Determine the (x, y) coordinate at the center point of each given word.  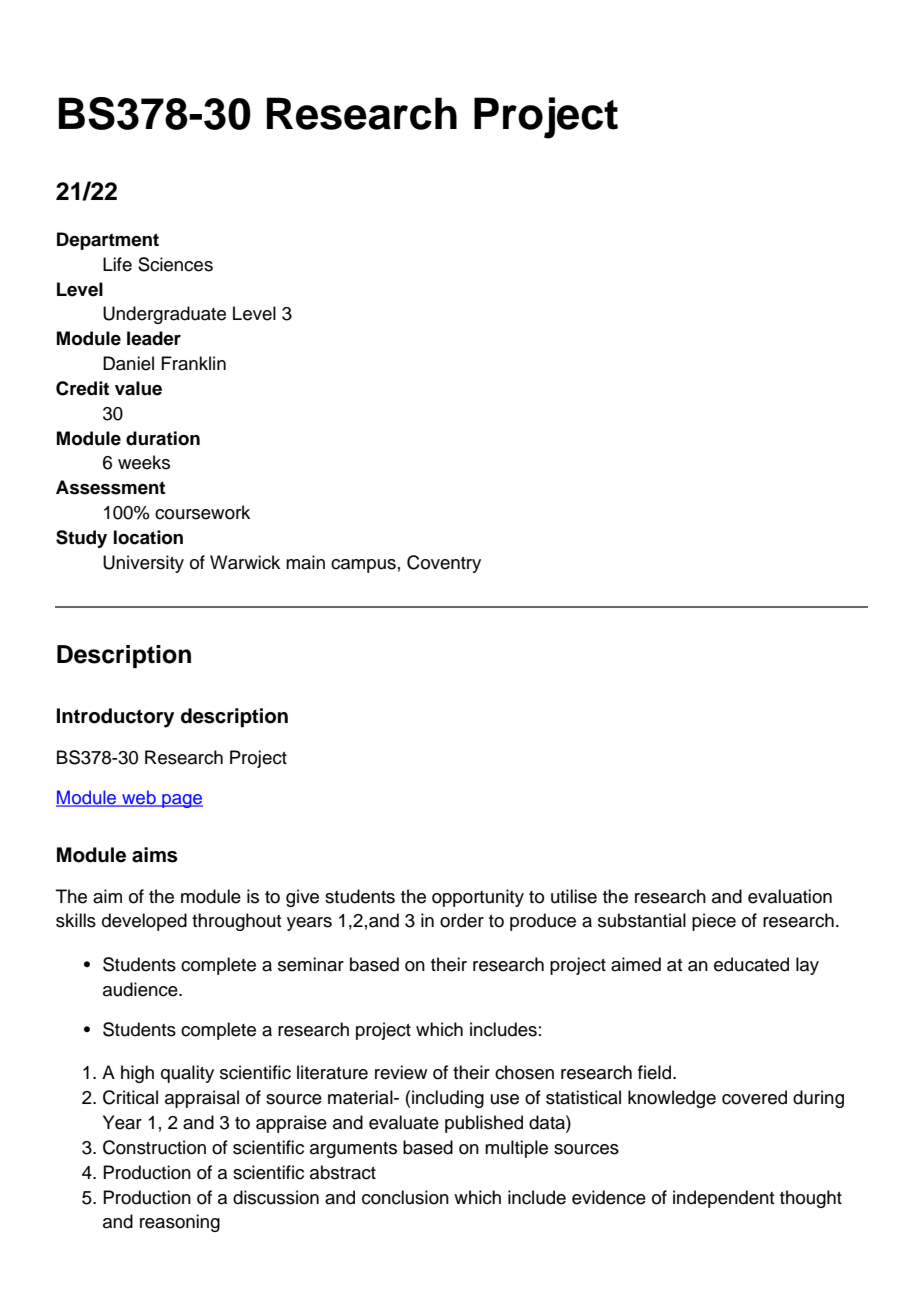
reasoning (180, 1223)
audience (141, 989)
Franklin (193, 363)
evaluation (790, 896)
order (462, 920)
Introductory (115, 718)
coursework (202, 512)
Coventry (444, 564)
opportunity (478, 898)
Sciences (175, 264)
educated (751, 964)
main (305, 562)
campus (363, 566)
